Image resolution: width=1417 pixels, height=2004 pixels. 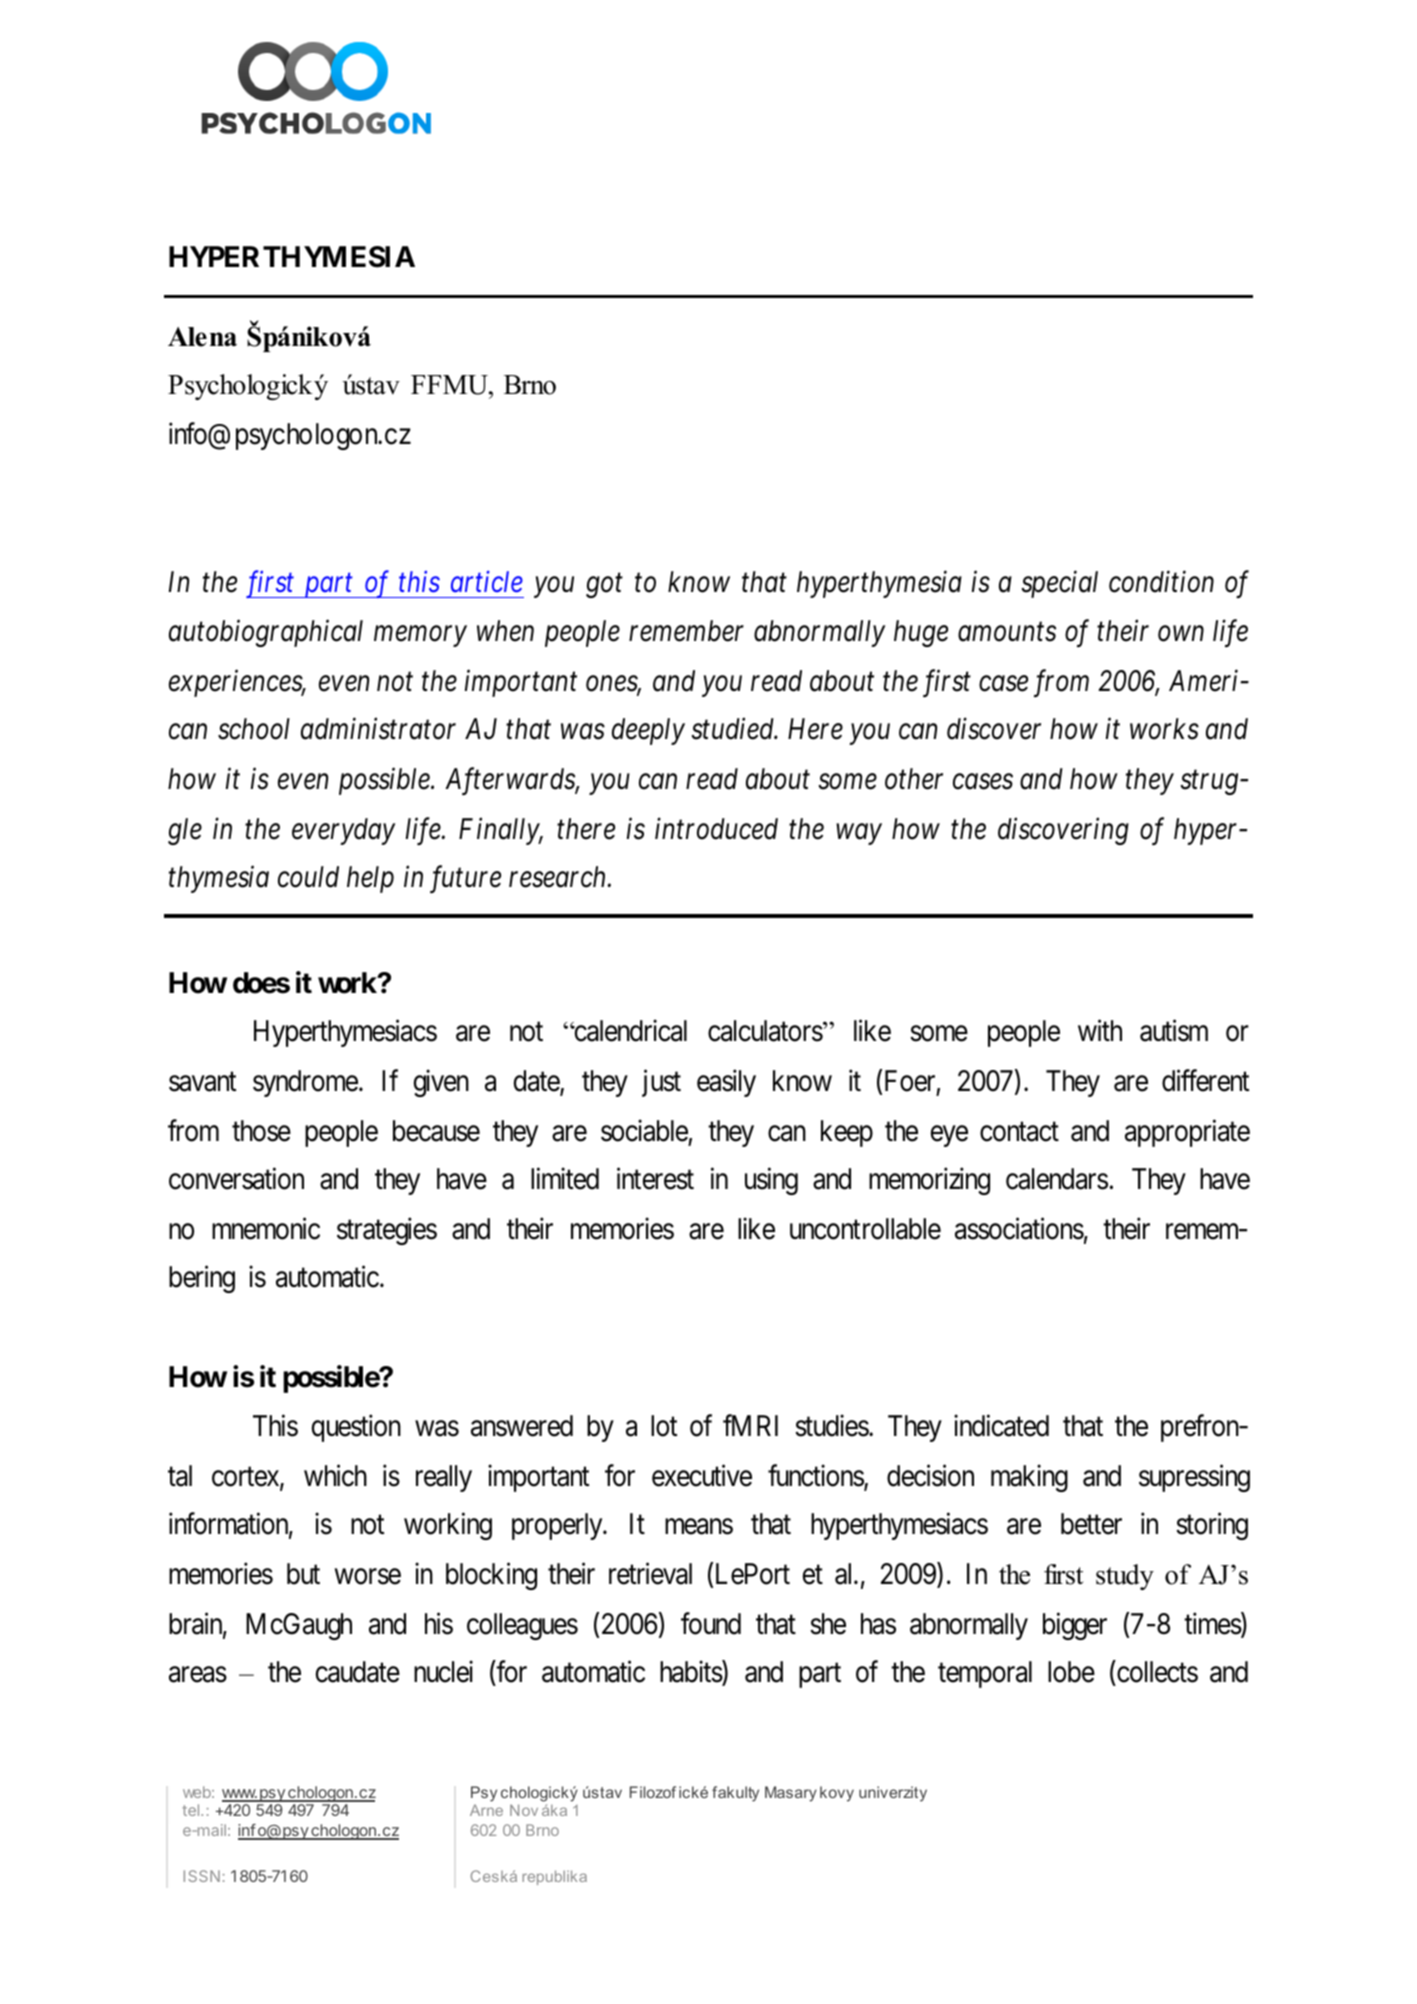 What do you see at coordinates (356, 1428) in the screenshot?
I see `question` at bounding box center [356, 1428].
